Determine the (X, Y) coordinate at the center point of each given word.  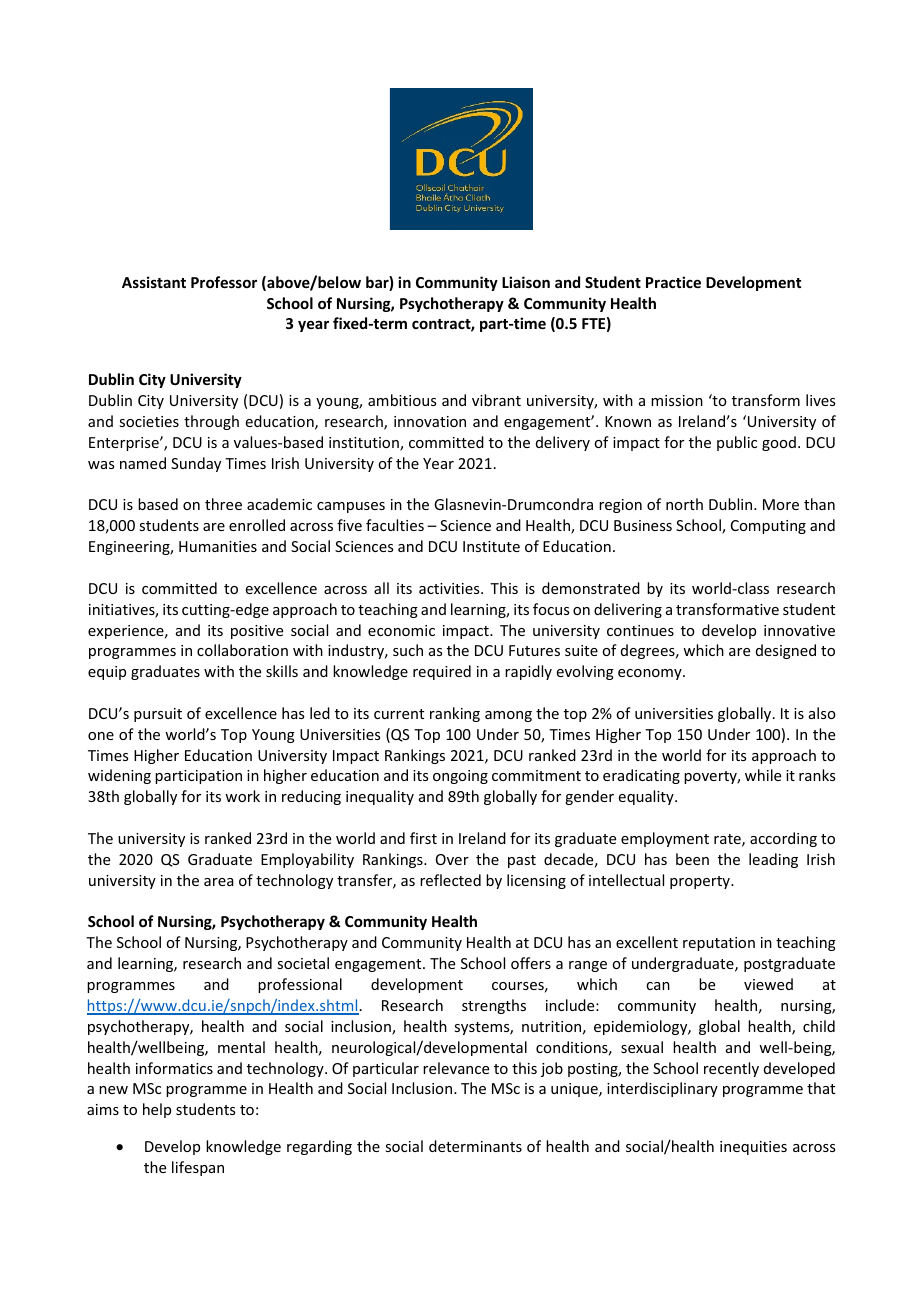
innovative (799, 630)
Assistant (154, 282)
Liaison (526, 282)
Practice (673, 282)
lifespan (198, 1168)
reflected (450, 880)
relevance (456, 1068)
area (219, 882)
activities (450, 588)
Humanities (218, 546)
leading (773, 860)
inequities (753, 1148)
